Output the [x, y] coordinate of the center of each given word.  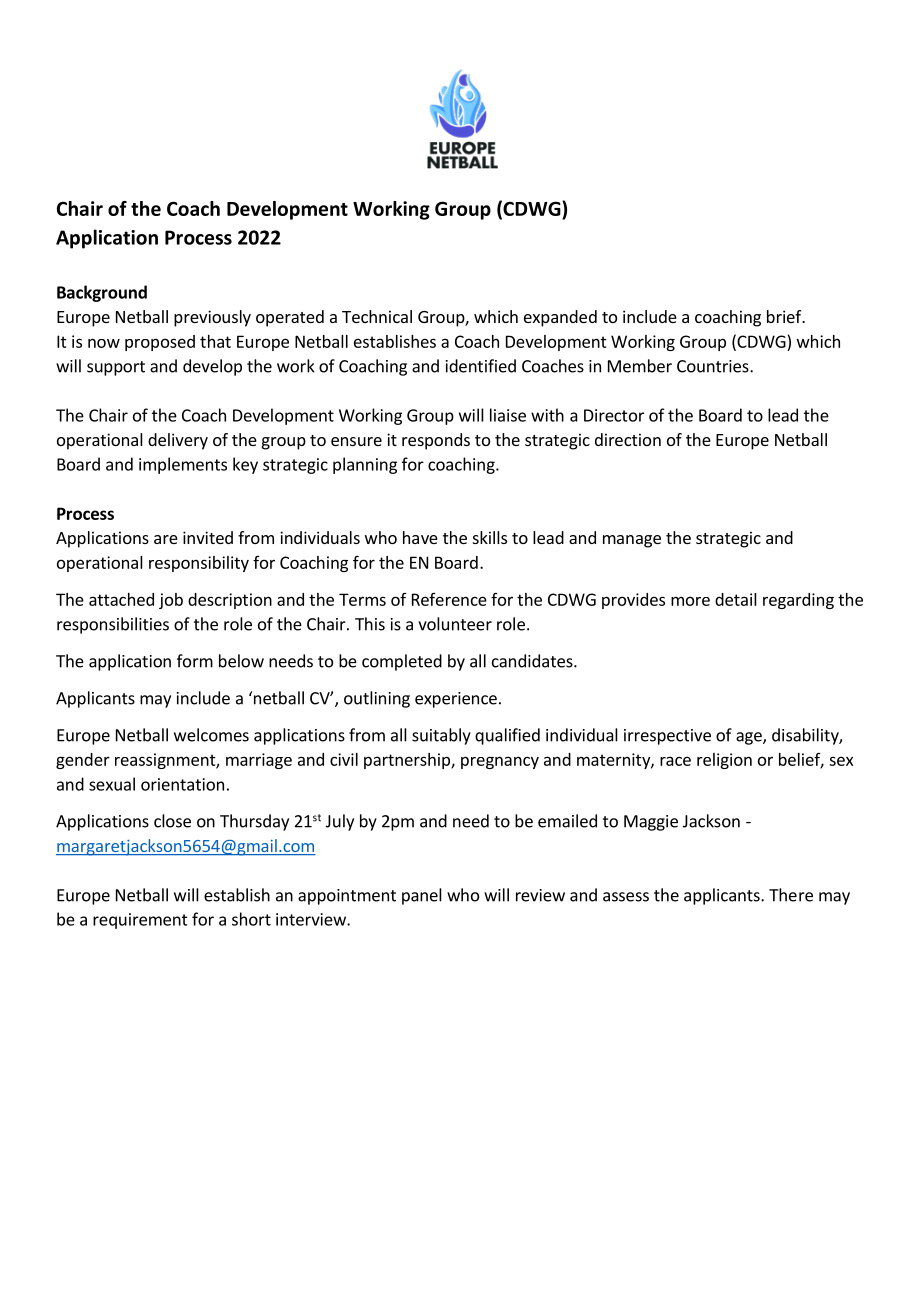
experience [456, 700]
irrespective [667, 737]
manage [632, 541]
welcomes [211, 735]
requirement [140, 921]
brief [785, 316]
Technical [377, 316]
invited [208, 537]
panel [422, 896]
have [420, 537]
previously [212, 318]
